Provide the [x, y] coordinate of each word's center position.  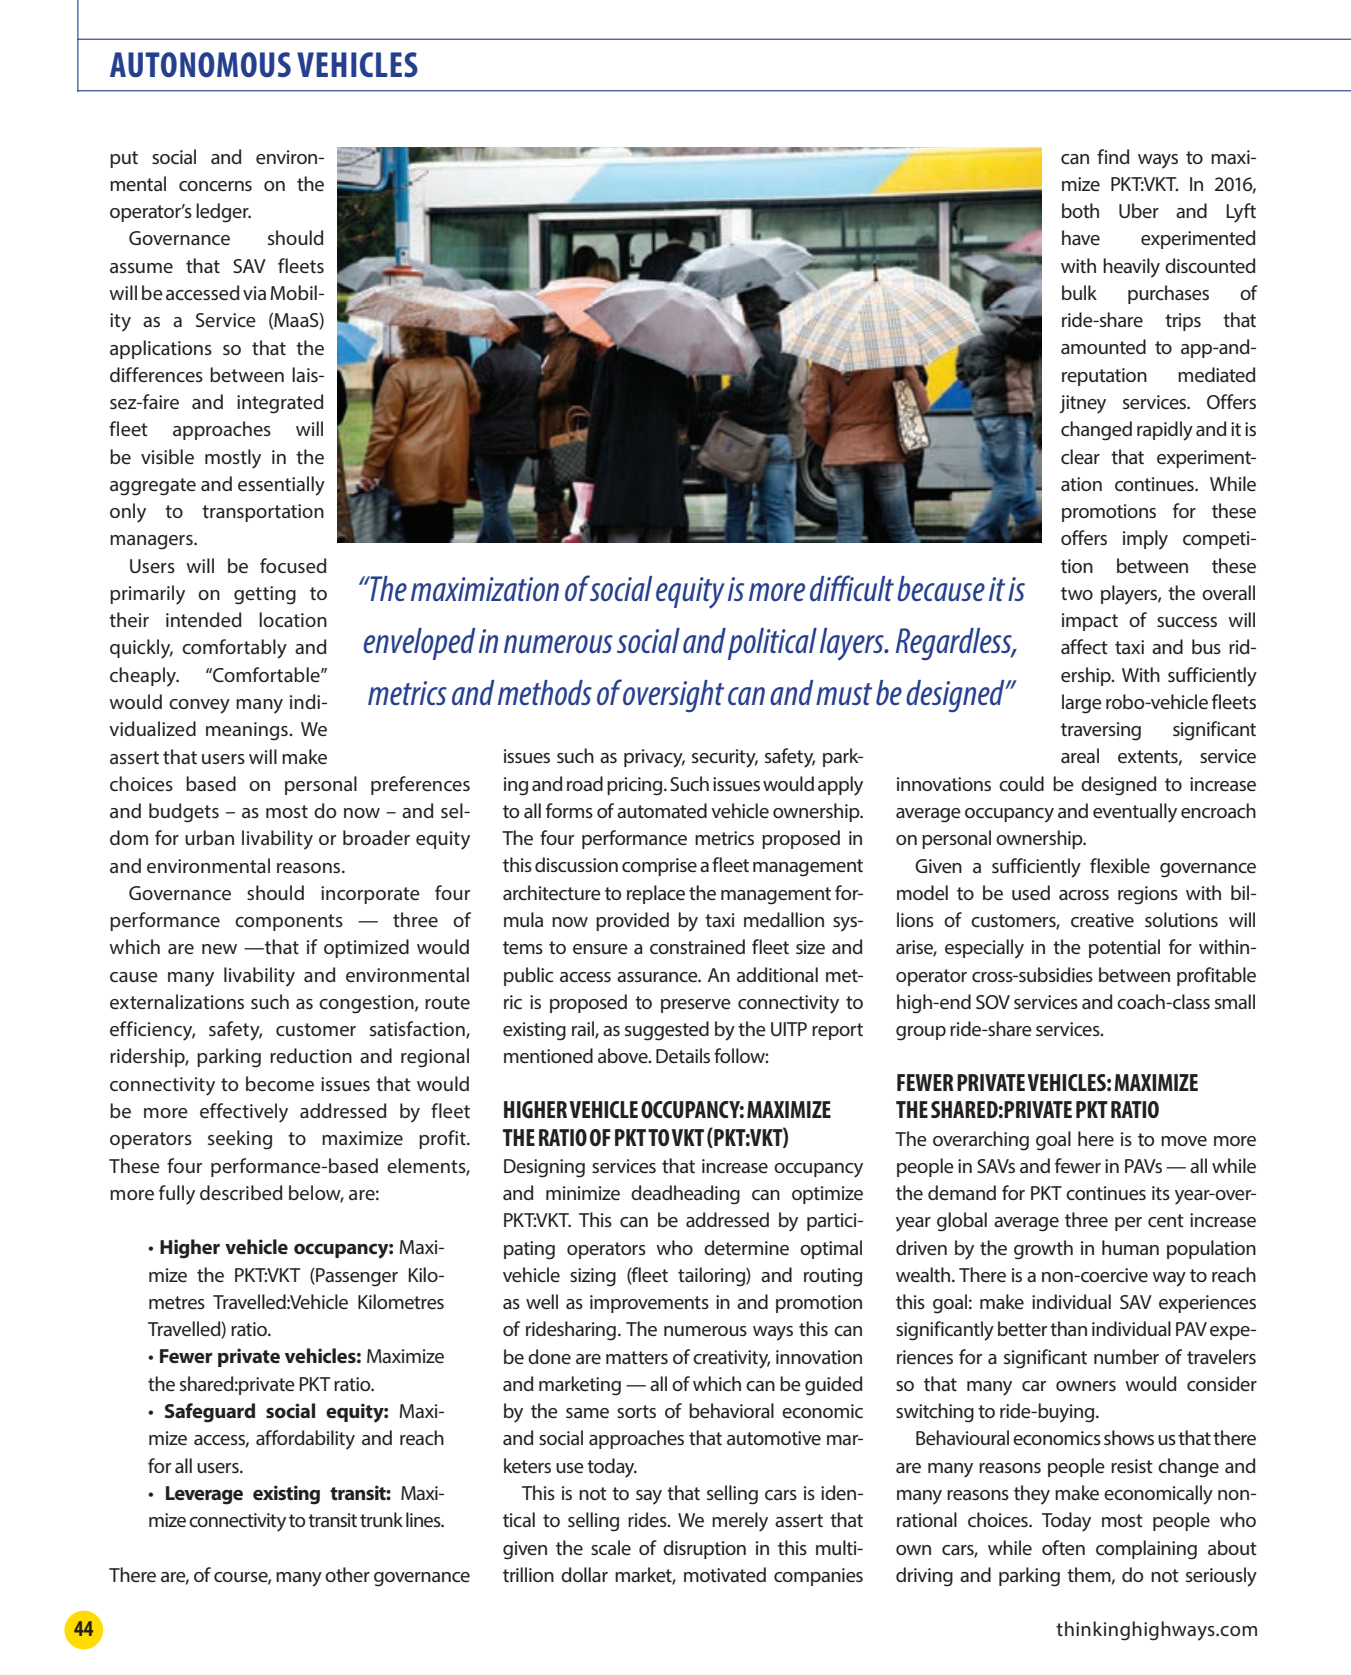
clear [1080, 456]
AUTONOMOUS [200, 65]
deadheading [685, 1195]
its [1161, 1193]
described [241, 1192]
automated [662, 810]
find [1113, 156]
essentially [281, 486]
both [1080, 210]
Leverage [204, 1495]
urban [209, 837]
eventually [1135, 813]
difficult [852, 588]
